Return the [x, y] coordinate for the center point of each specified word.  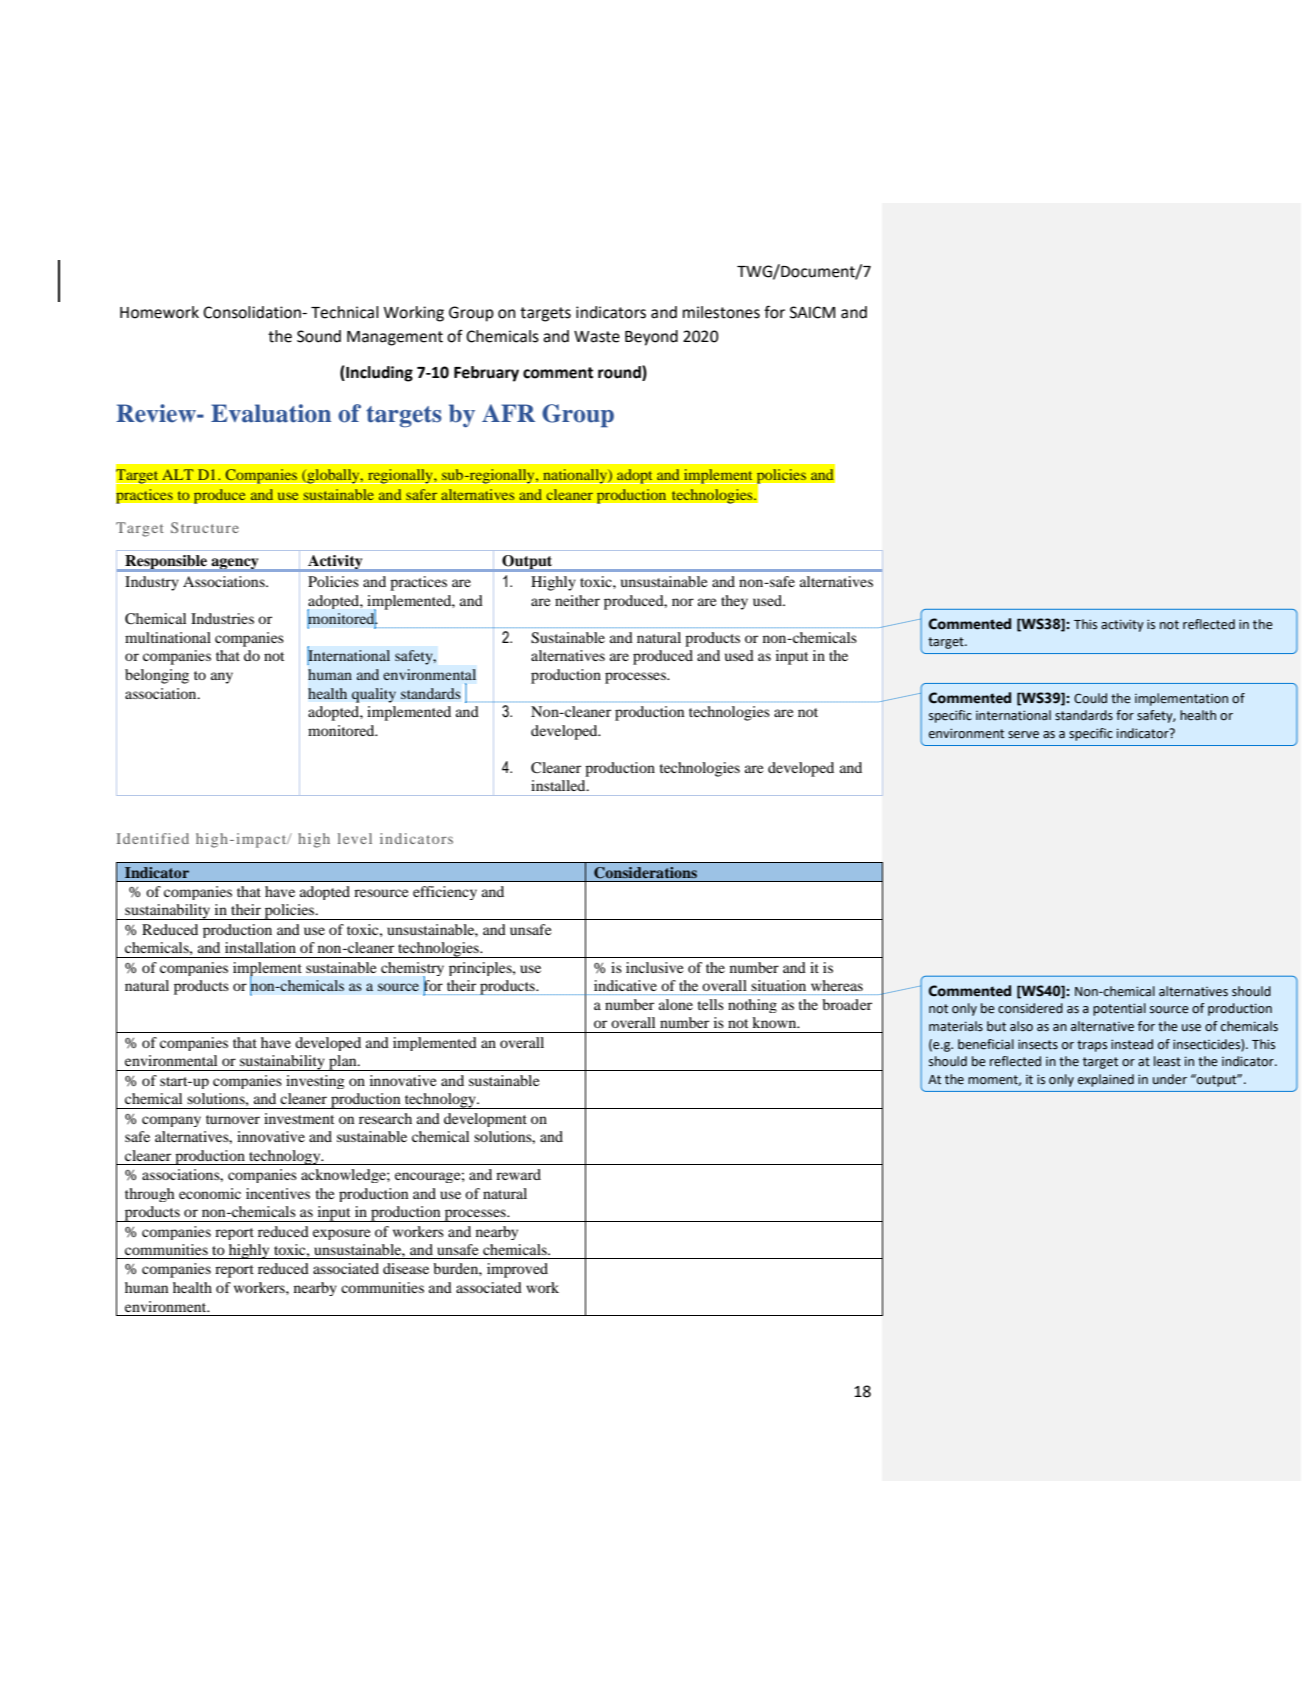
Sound [319, 336]
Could [1090, 698]
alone [676, 1004]
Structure [205, 527]
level [355, 838]
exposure [341, 1234]
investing [315, 1082]
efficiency [445, 893]
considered [1030, 1008]
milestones [721, 312]
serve [1023, 735]
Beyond [651, 338]
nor [683, 602]
